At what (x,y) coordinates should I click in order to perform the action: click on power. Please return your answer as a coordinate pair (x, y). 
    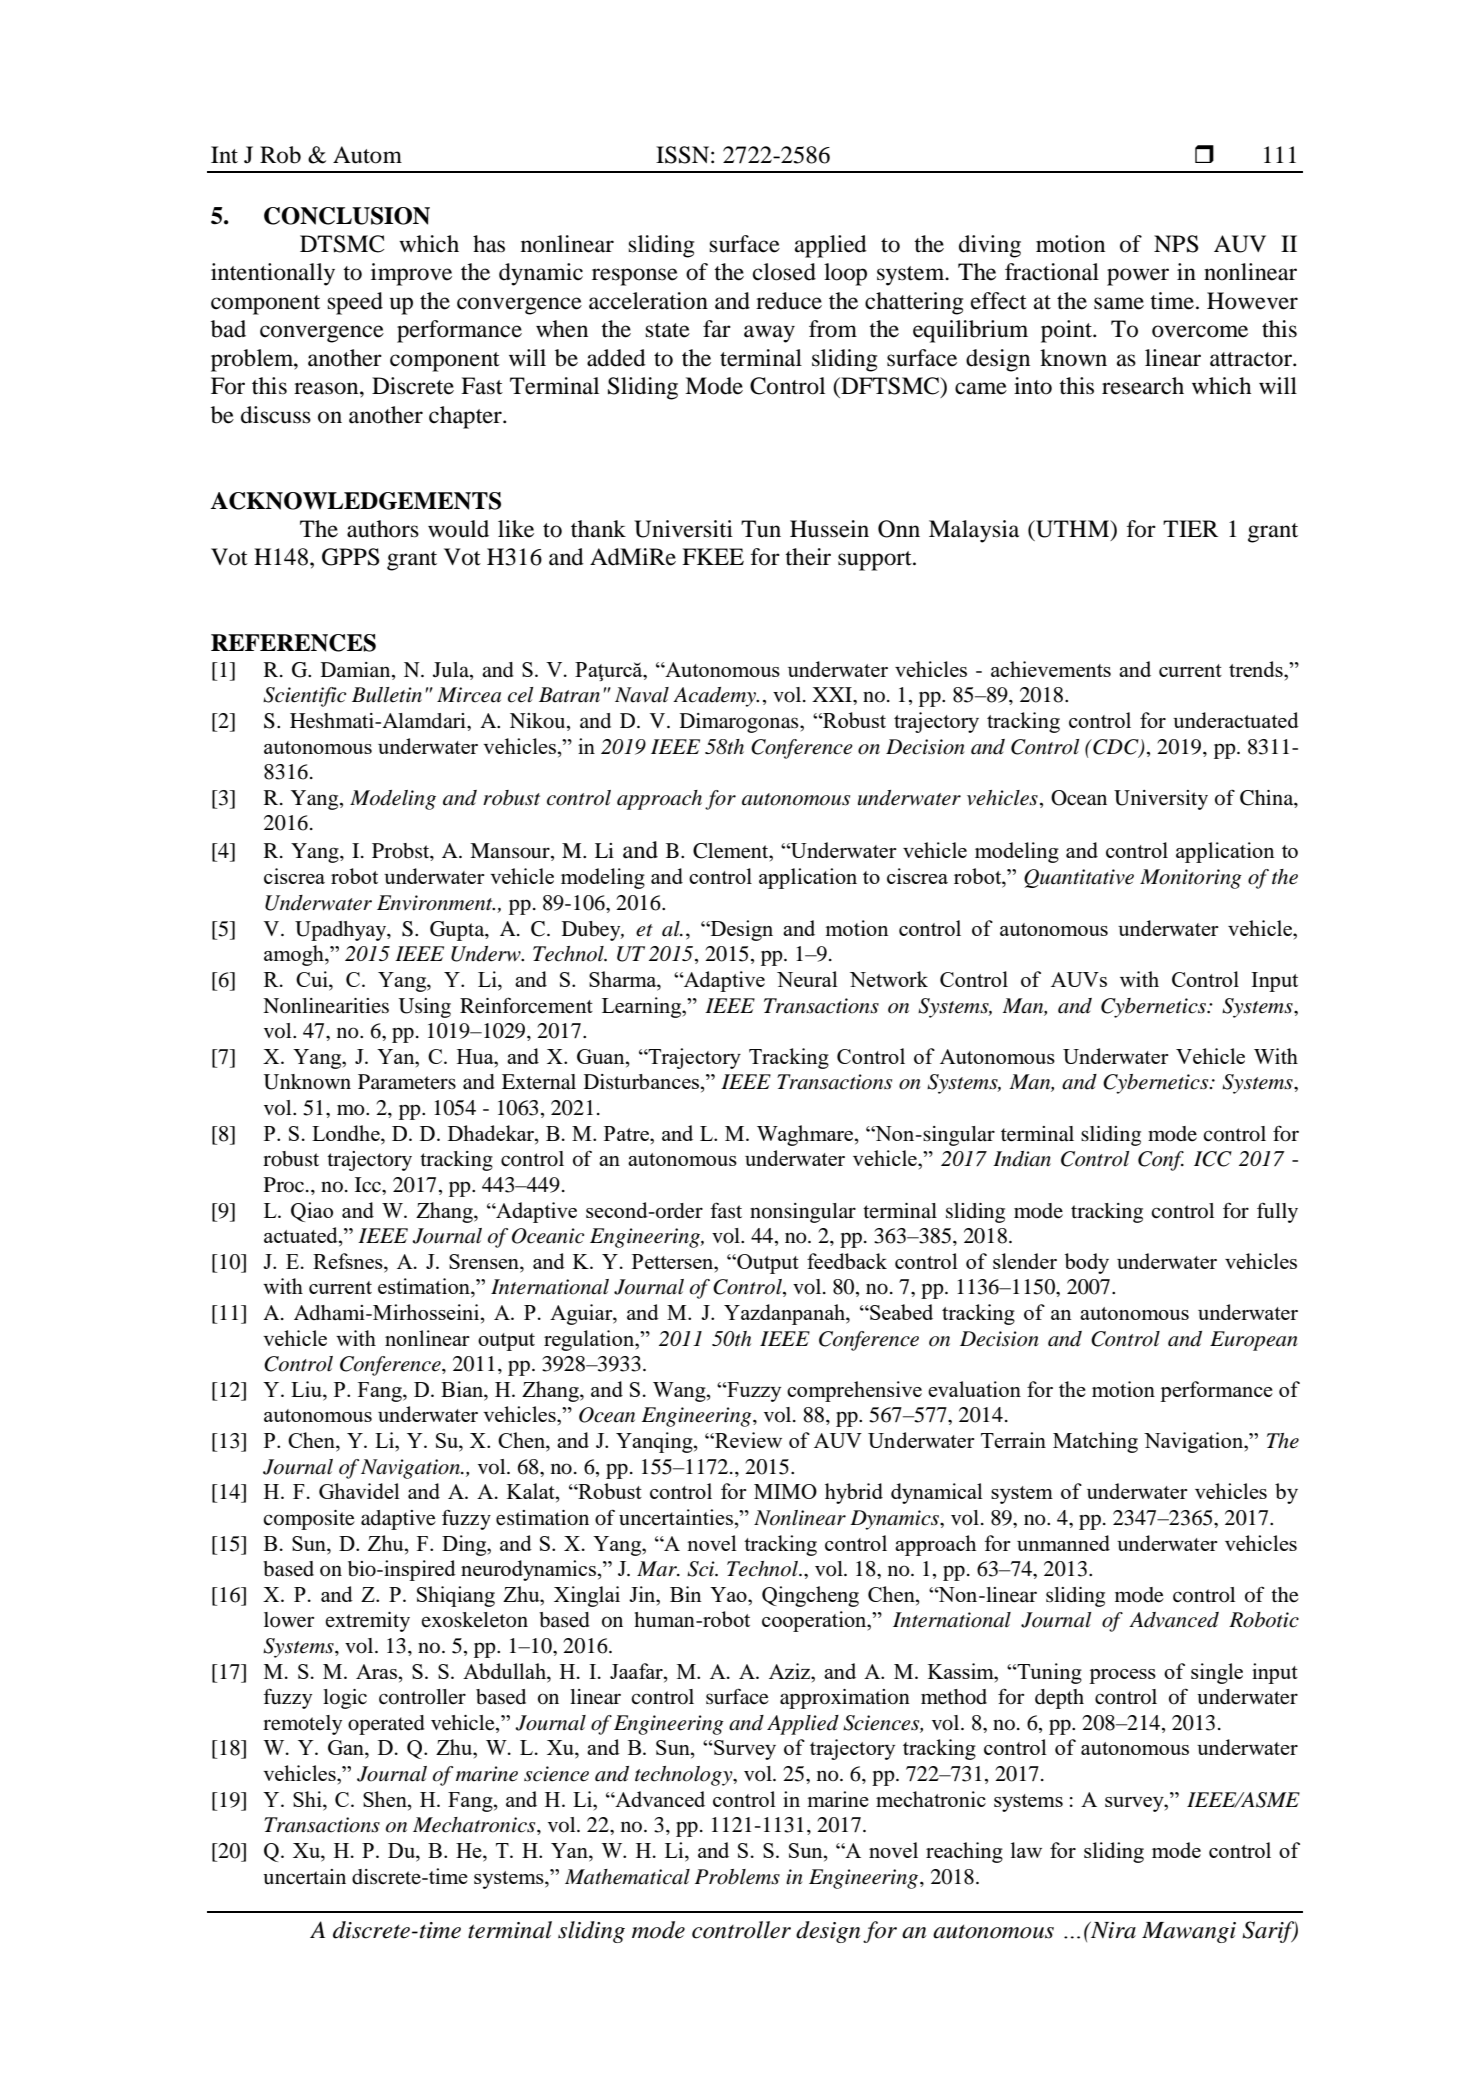
    Looking at the image, I should click on (1138, 277).
